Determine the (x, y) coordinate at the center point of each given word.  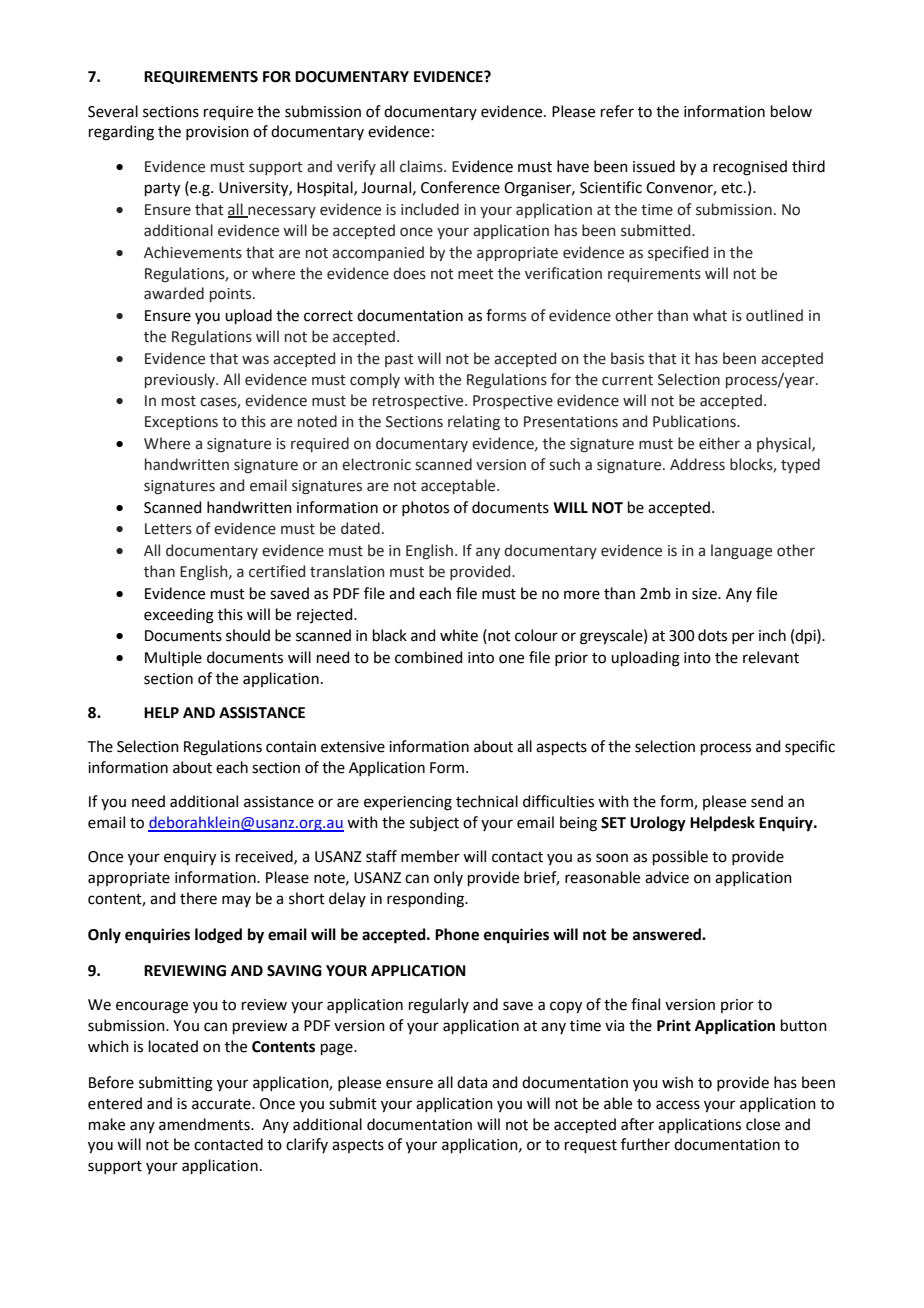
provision (217, 133)
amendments (205, 1124)
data (472, 1082)
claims (422, 166)
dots (712, 635)
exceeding (179, 616)
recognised (750, 168)
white (459, 635)
